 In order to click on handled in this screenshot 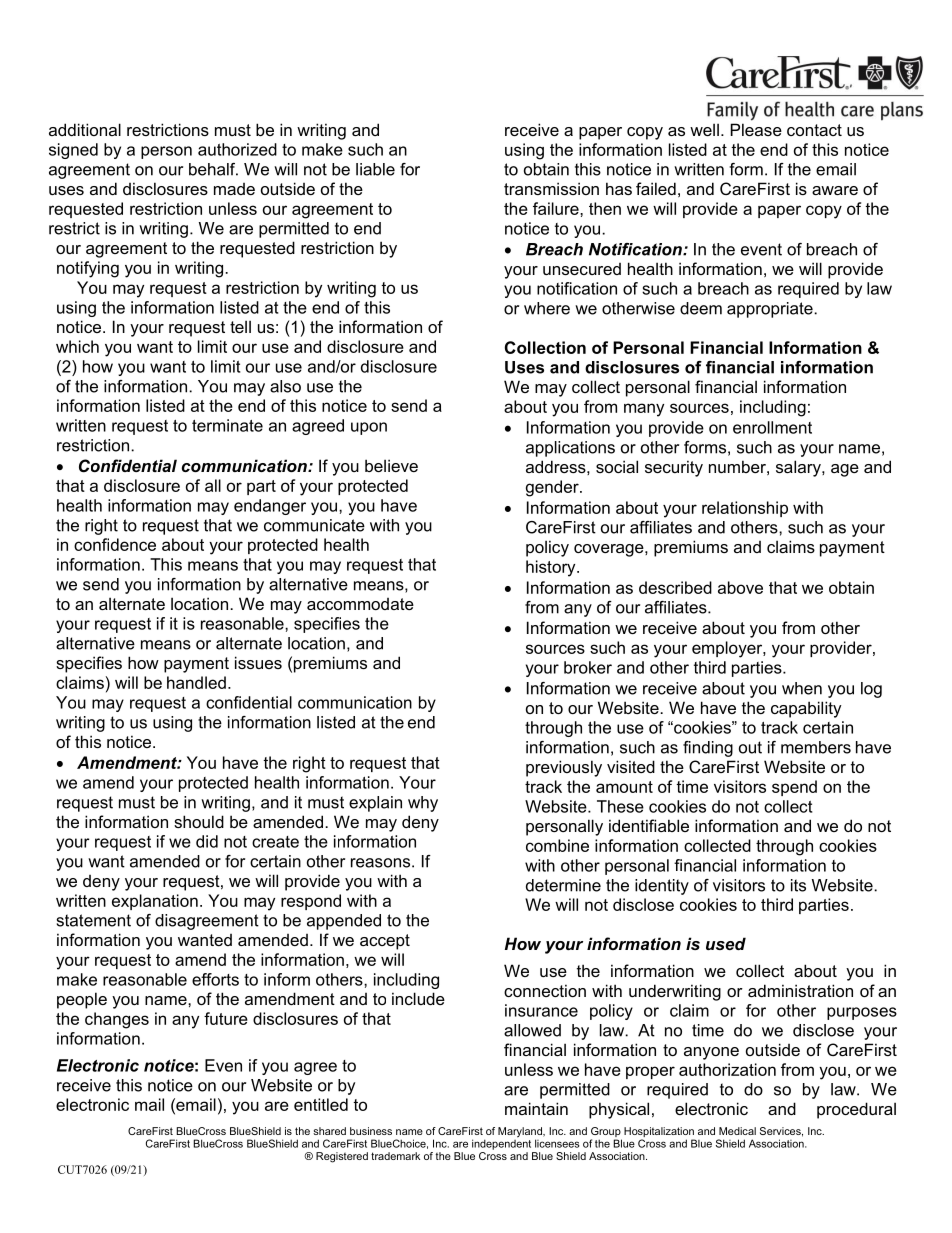, I will do `click(196, 682)`.
